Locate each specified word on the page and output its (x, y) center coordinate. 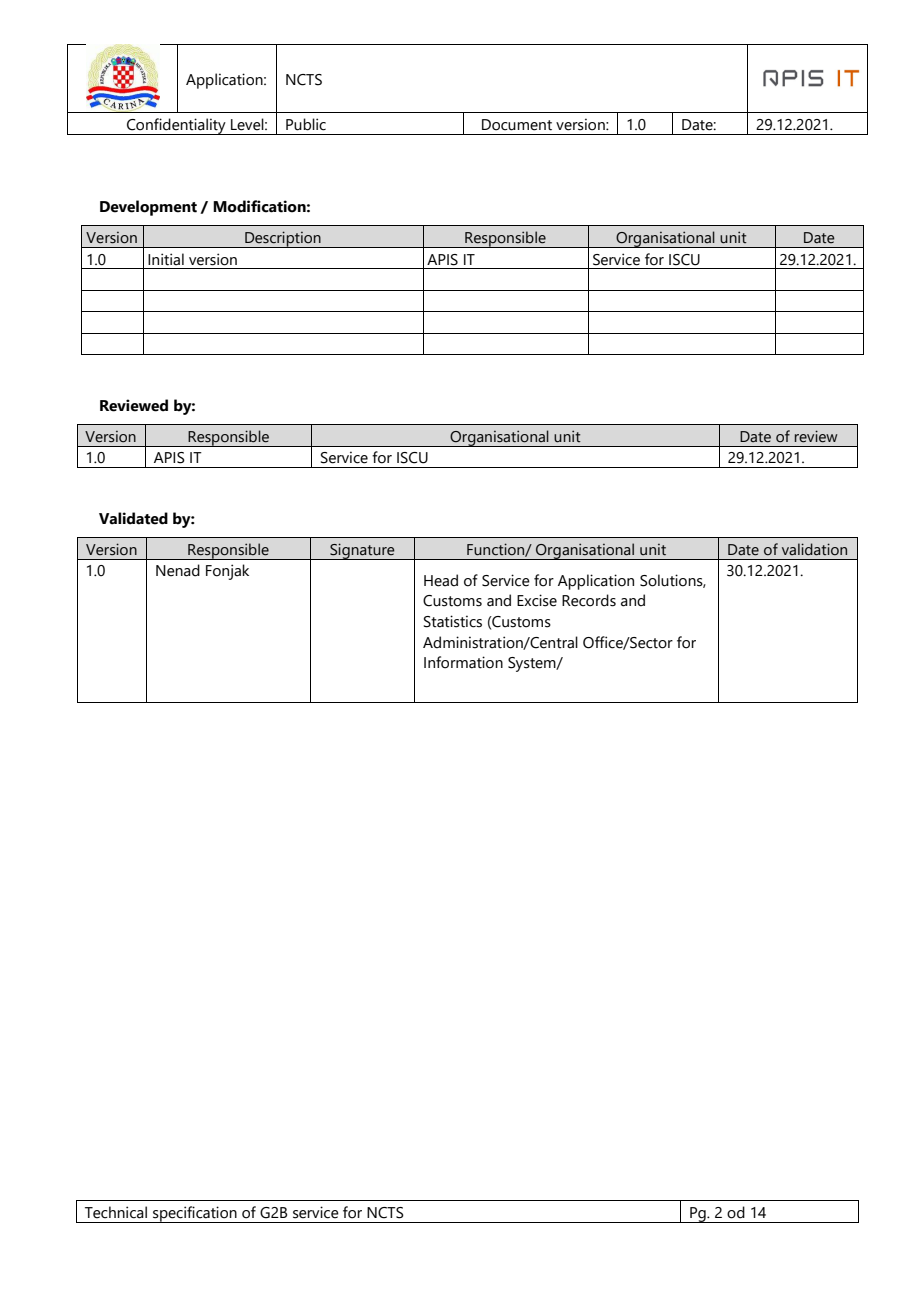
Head (441, 580)
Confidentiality (176, 126)
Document (517, 125)
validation (814, 549)
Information (463, 662)
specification (195, 1214)
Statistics (453, 621)
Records (589, 600)
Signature (362, 551)
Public (306, 124)
